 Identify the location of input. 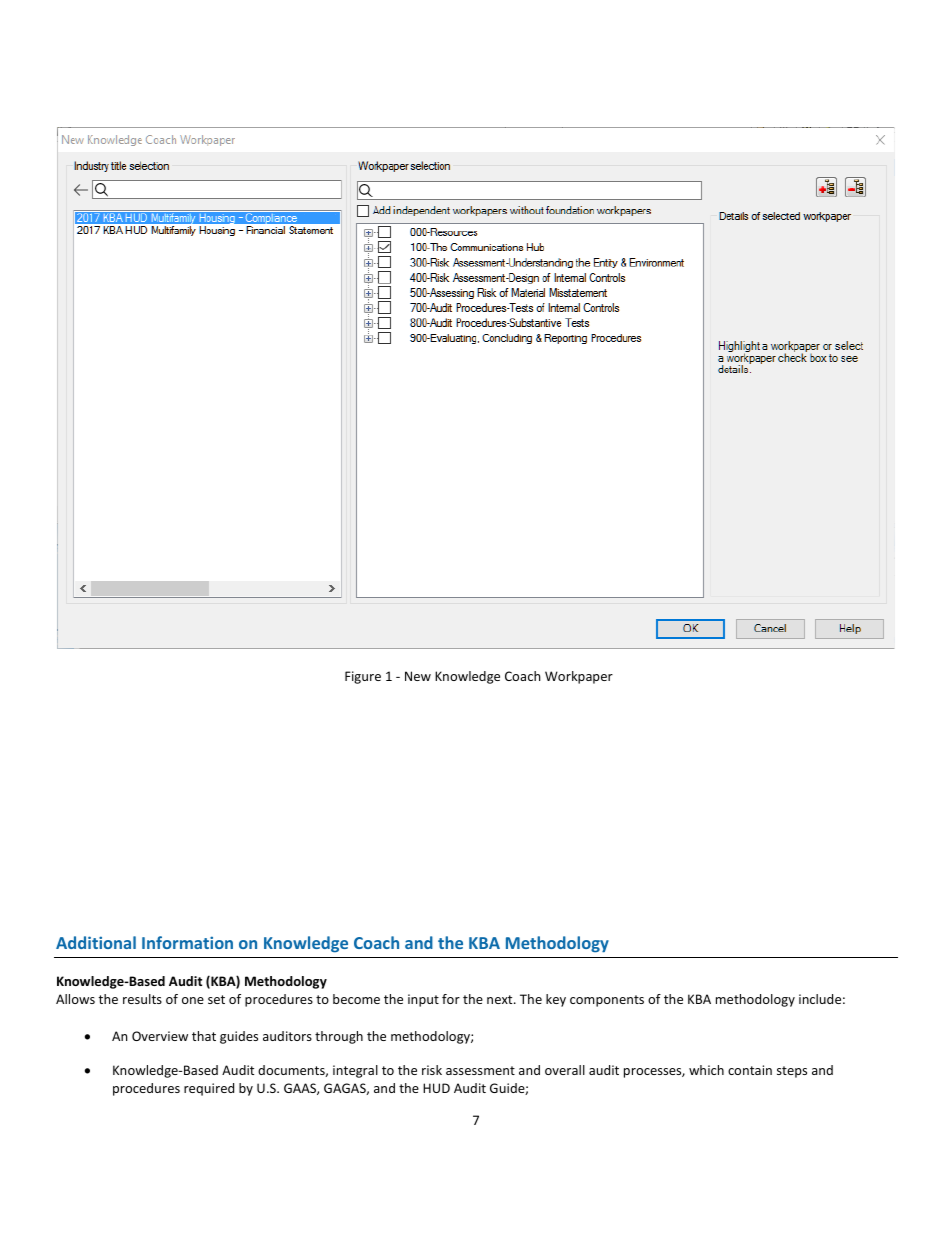
(423, 1000).
